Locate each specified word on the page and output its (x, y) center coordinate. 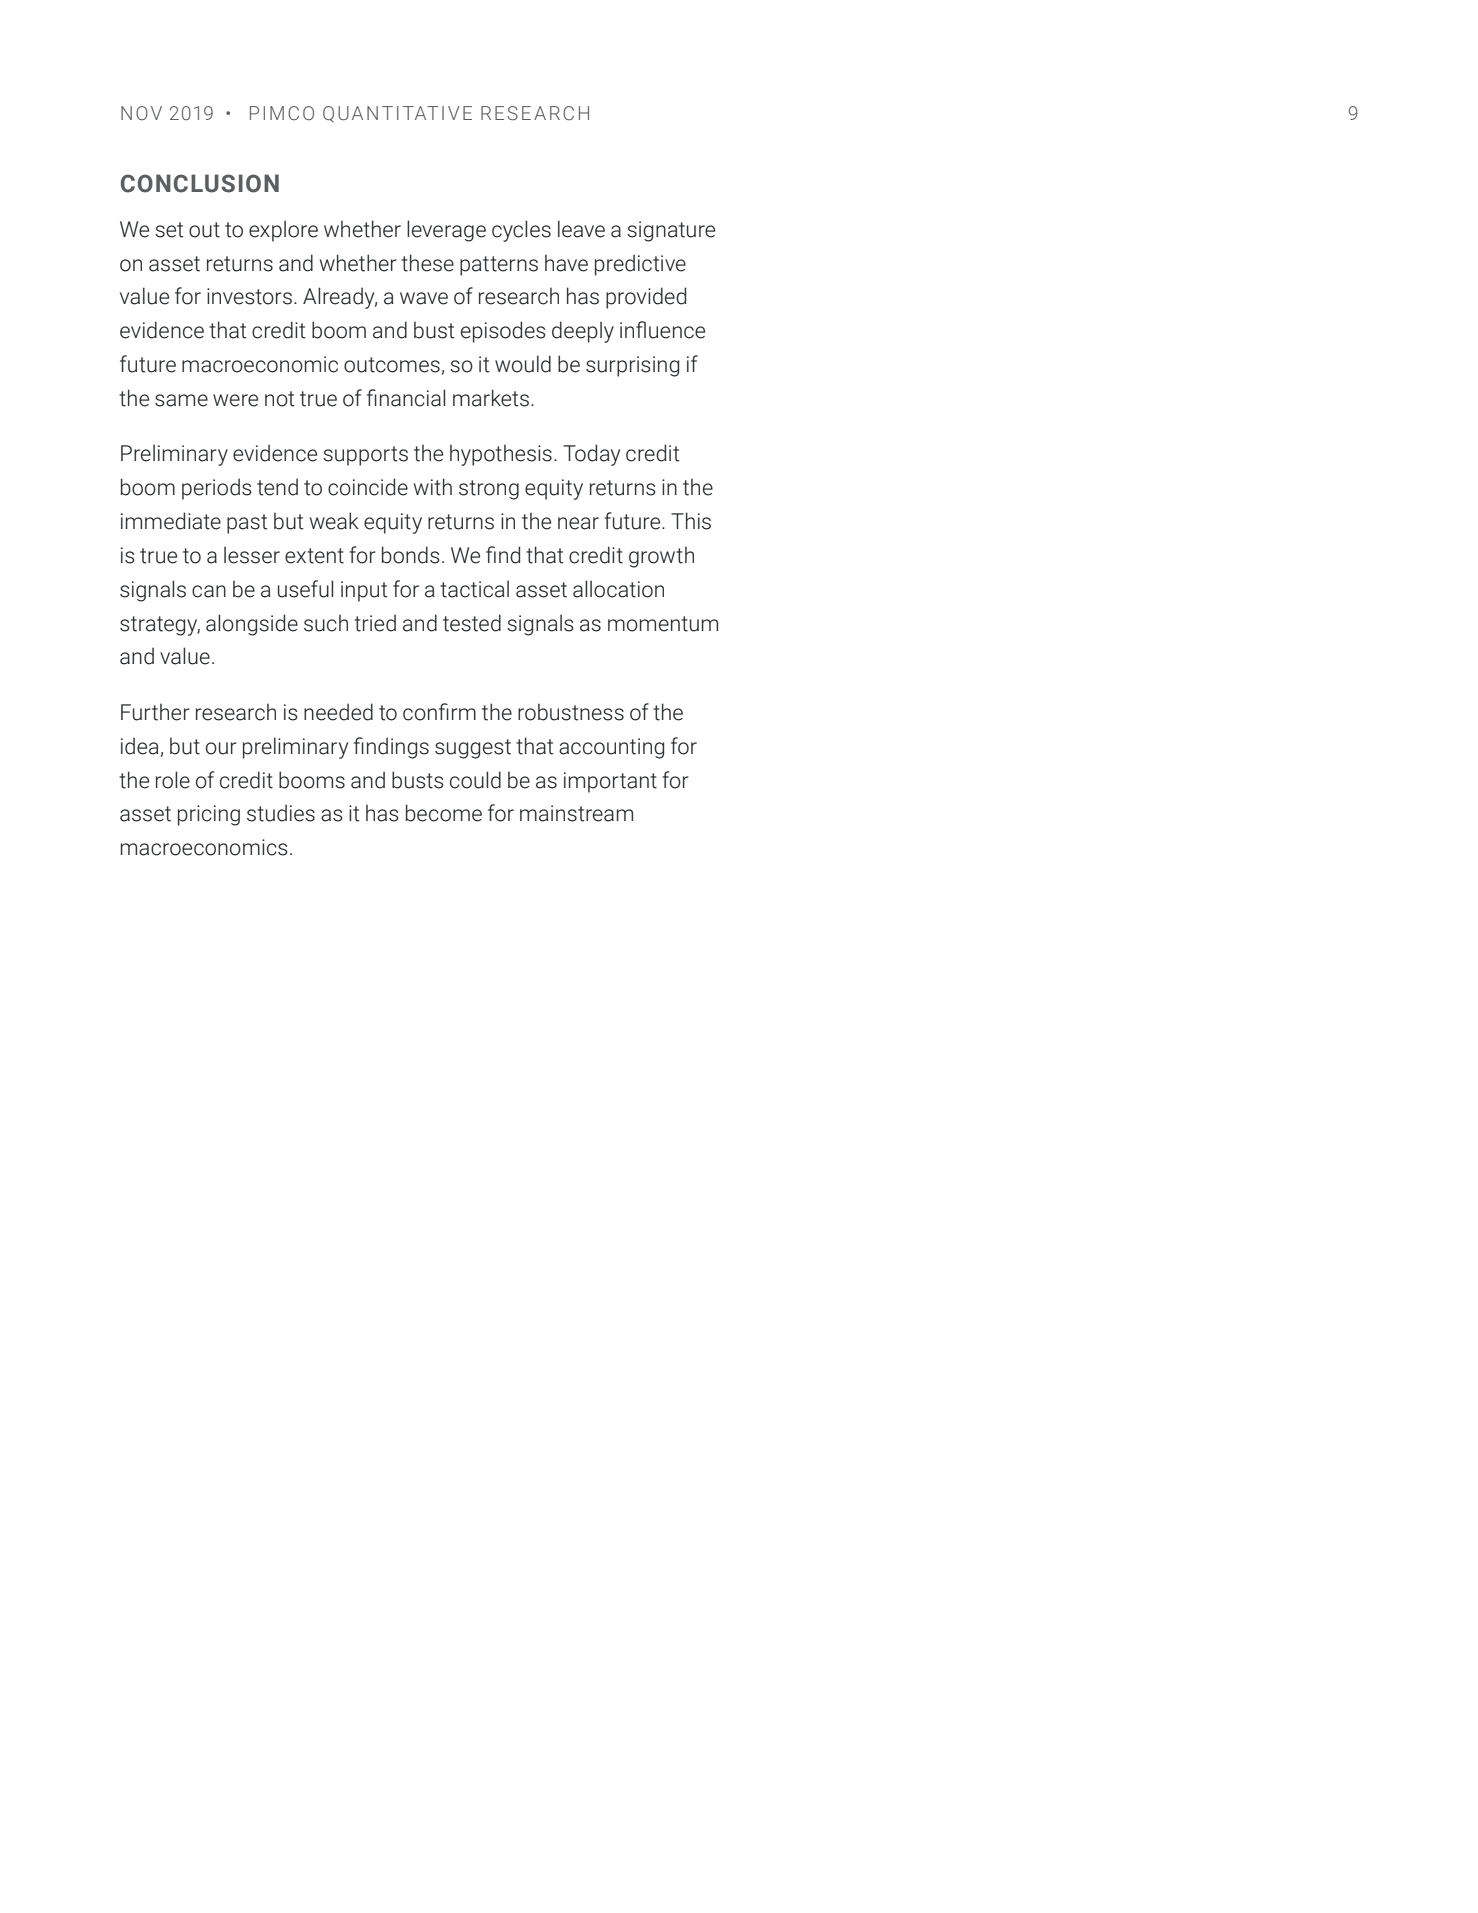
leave (581, 229)
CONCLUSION (200, 183)
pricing (209, 815)
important (610, 782)
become (444, 813)
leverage (446, 231)
